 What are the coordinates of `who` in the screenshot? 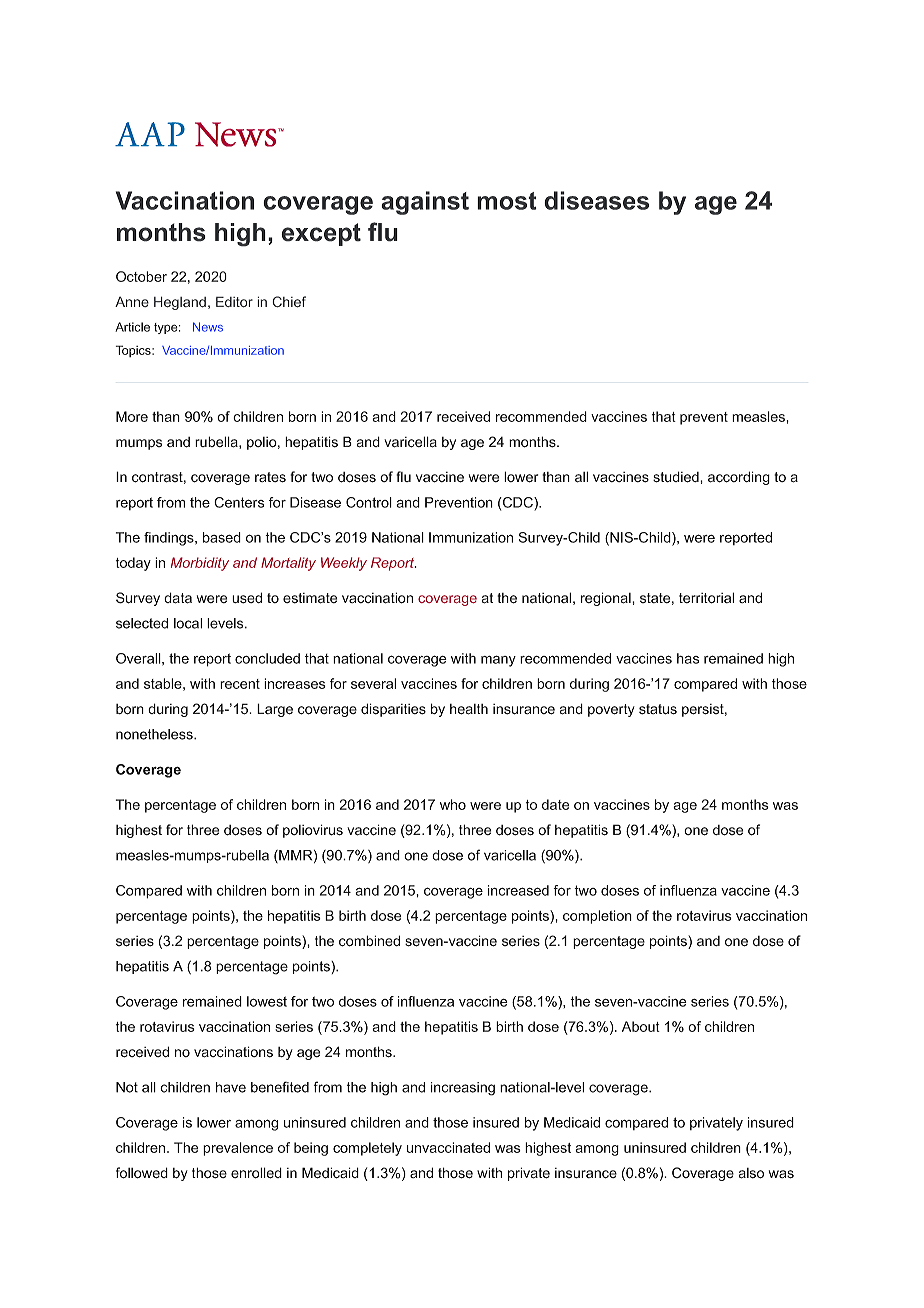 It's located at (453, 804).
